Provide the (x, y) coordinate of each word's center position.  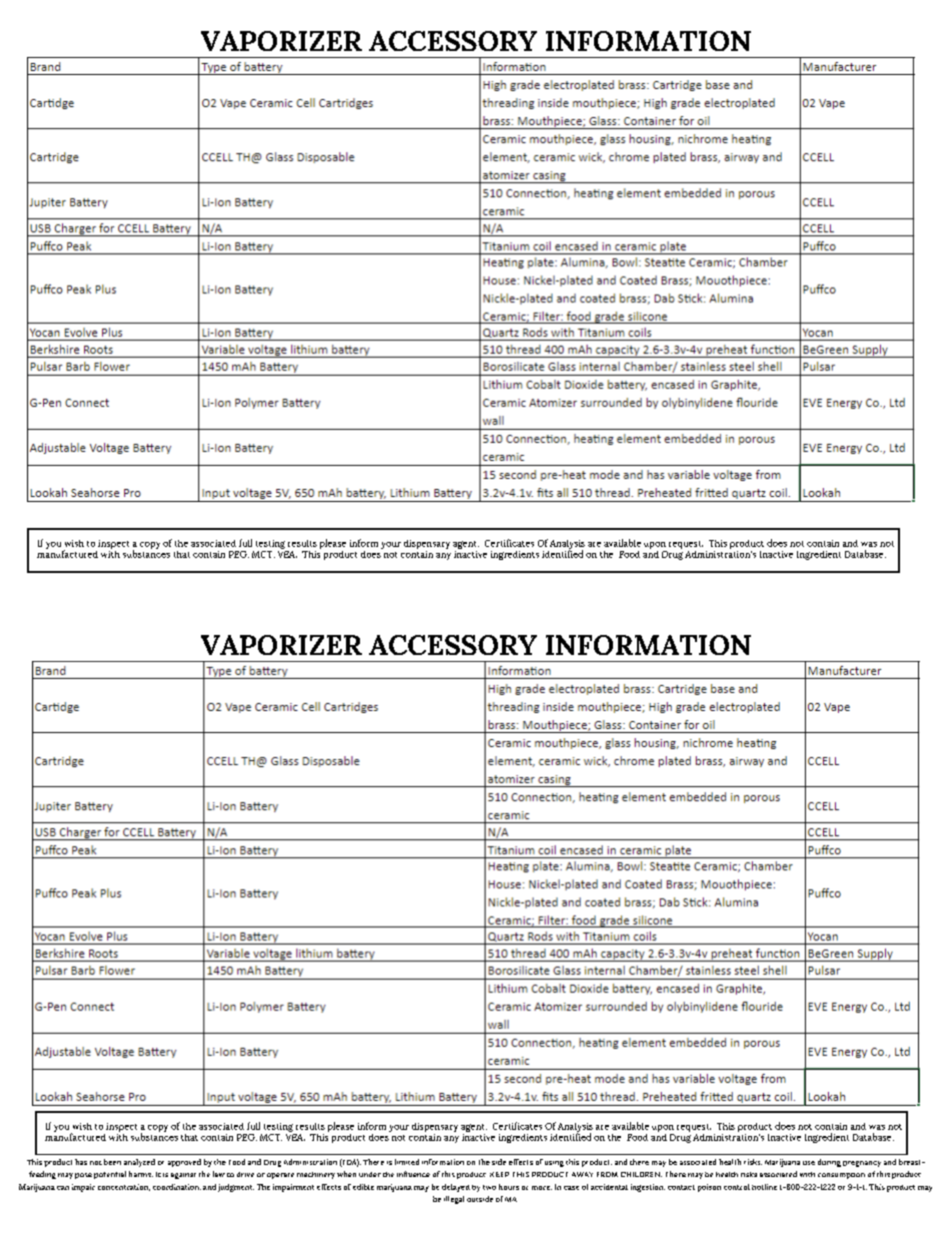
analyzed (139, 1163)
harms (141, 1174)
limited (407, 1162)
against (183, 1176)
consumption (841, 1176)
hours (509, 1187)
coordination (177, 1187)
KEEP (499, 1174)
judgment (236, 1188)
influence (413, 1174)
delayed (456, 1188)
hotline (764, 1187)
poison (709, 1188)
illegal (454, 1200)
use (809, 1163)
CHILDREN (641, 1174)
